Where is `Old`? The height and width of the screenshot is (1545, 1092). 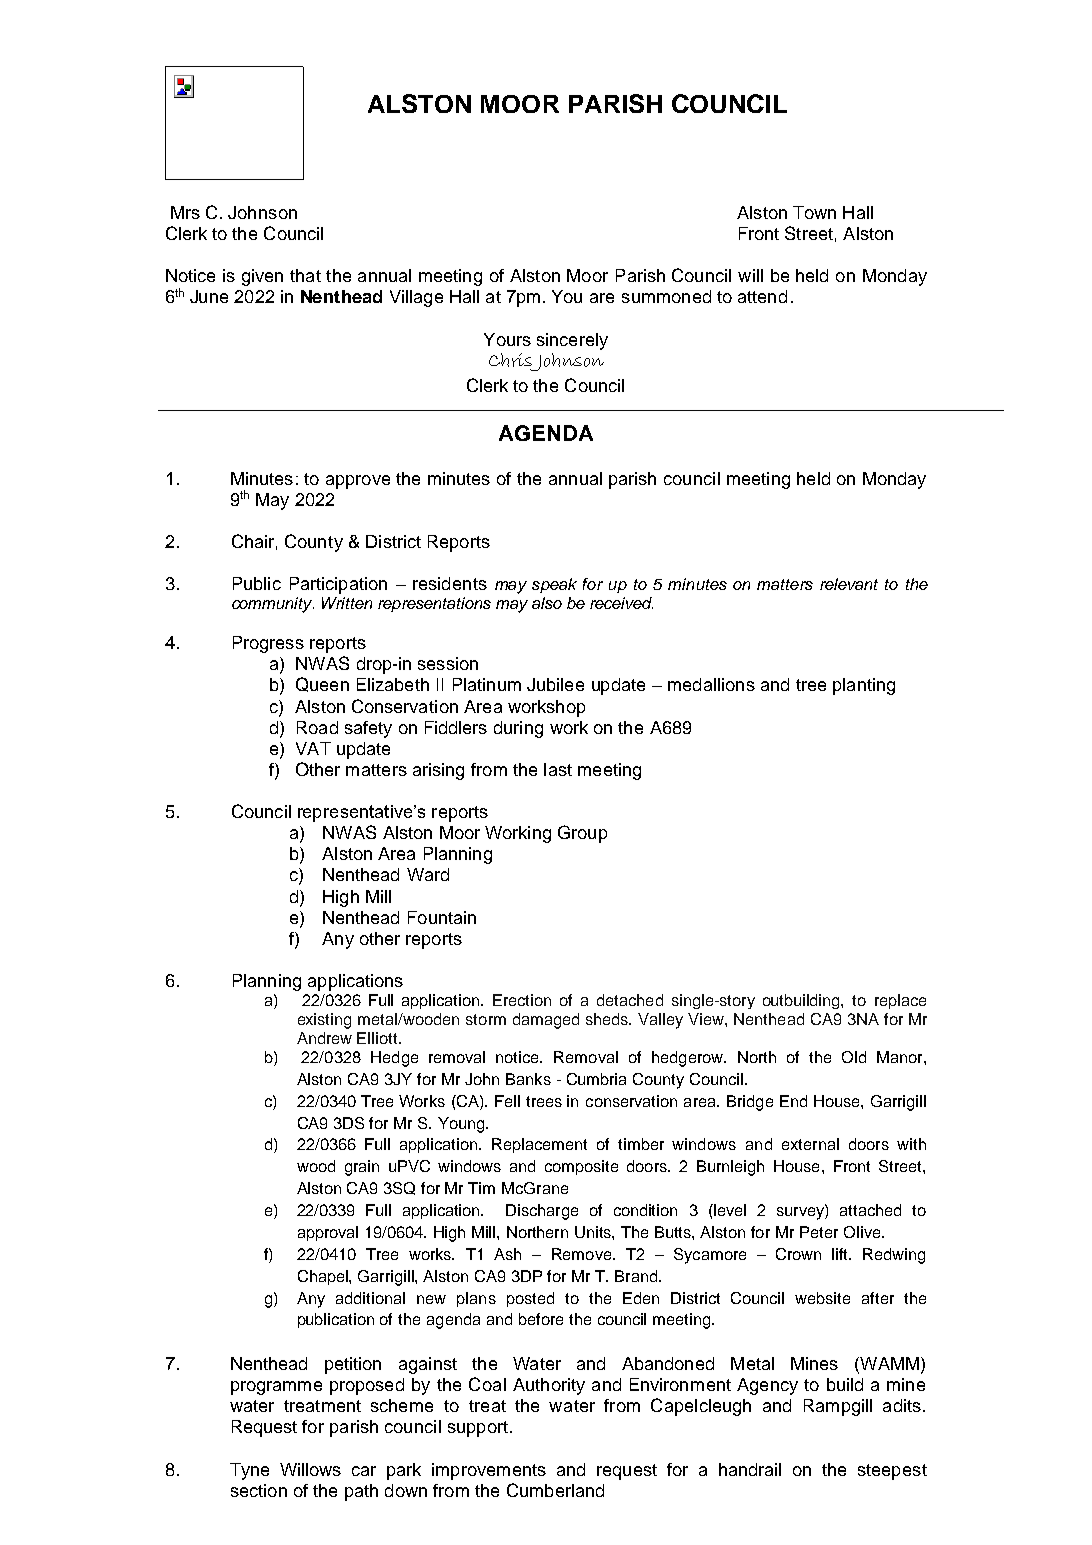
Old is located at coordinates (854, 1057).
